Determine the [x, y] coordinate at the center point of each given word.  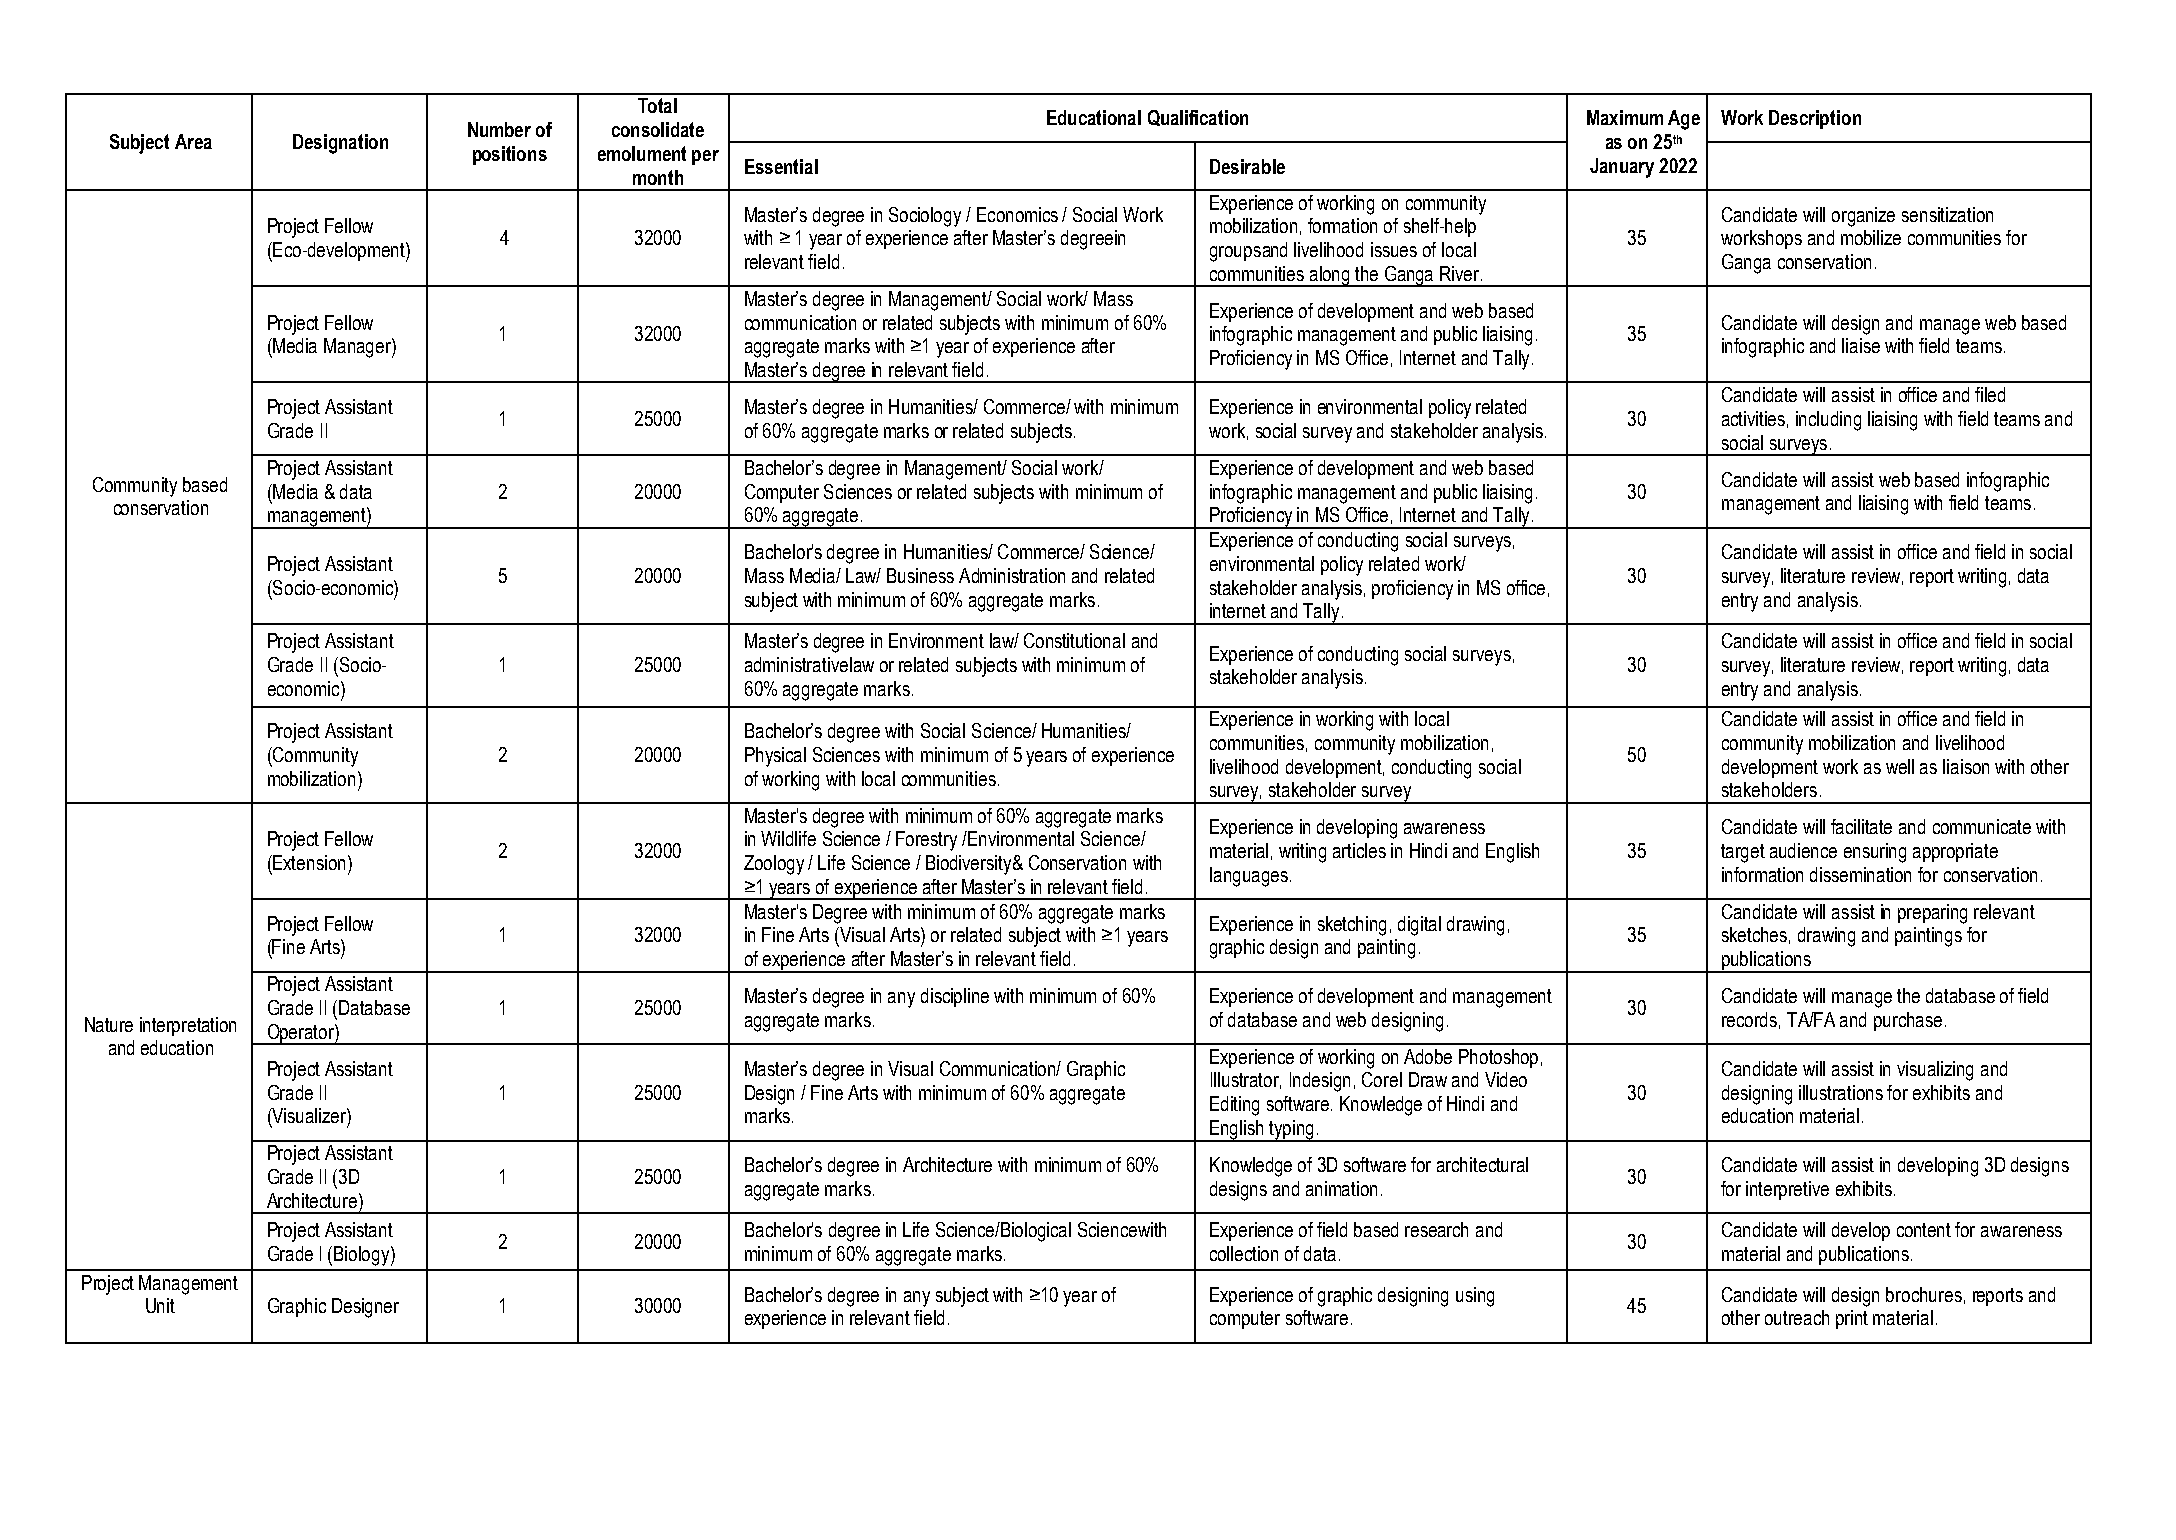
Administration [1012, 575]
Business [920, 575]
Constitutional [1074, 640]
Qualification [1198, 118]
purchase [1908, 1021]
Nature [109, 1024]
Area [193, 141]
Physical [775, 757]
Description [1815, 119]
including [1828, 421]
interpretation [188, 1026]
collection [1244, 1253]
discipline [955, 997]
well [1900, 766]
